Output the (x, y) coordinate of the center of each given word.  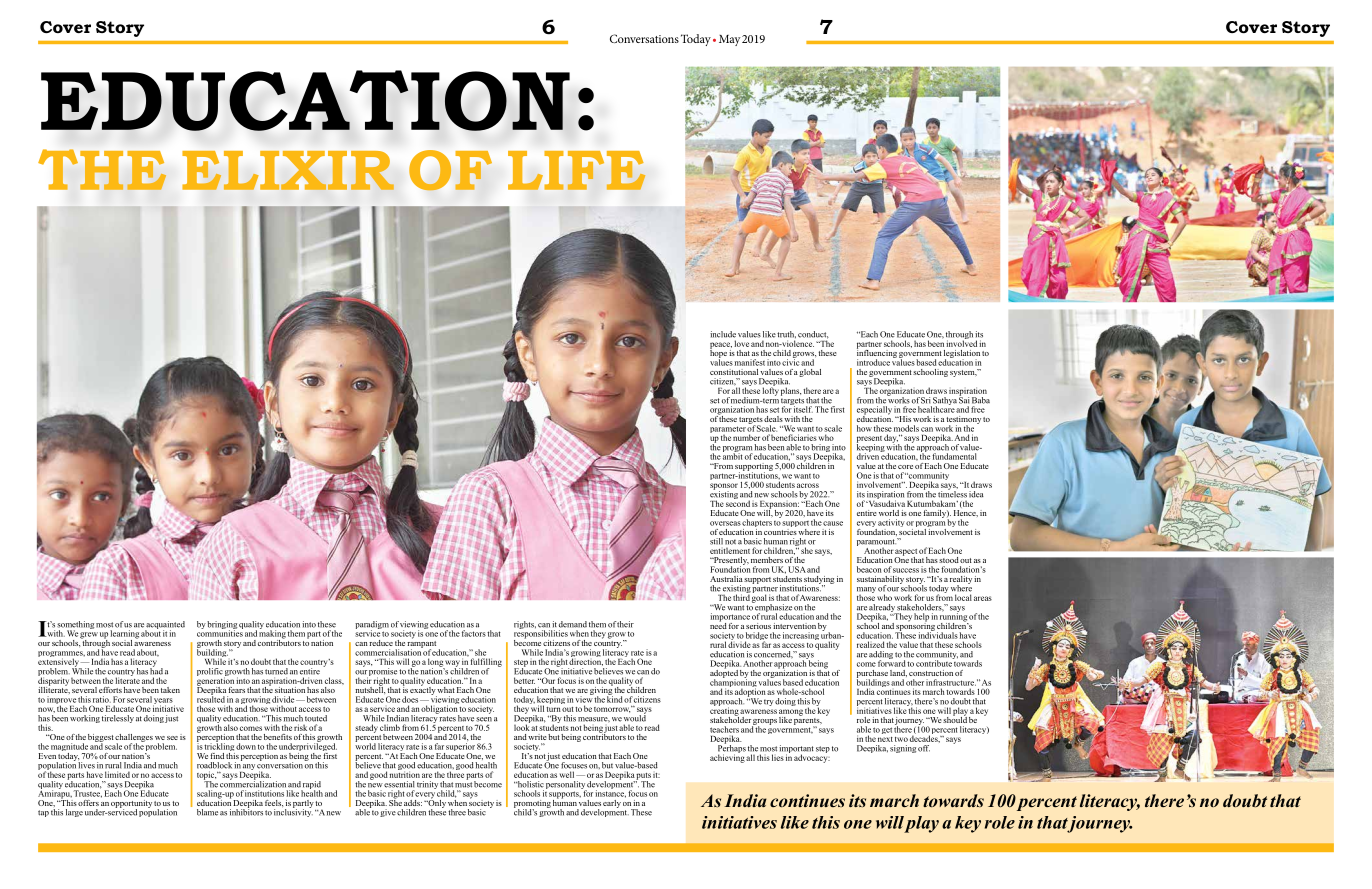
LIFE (576, 170)
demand (573, 624)
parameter (728, 431)
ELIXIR (288, 170)
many (866, 591)
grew (89, 636)
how (864, 428)
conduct (813, 335)
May (730, 40)
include (723, 334)
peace (721, 346)
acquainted (165, 626)
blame (207, 812)
